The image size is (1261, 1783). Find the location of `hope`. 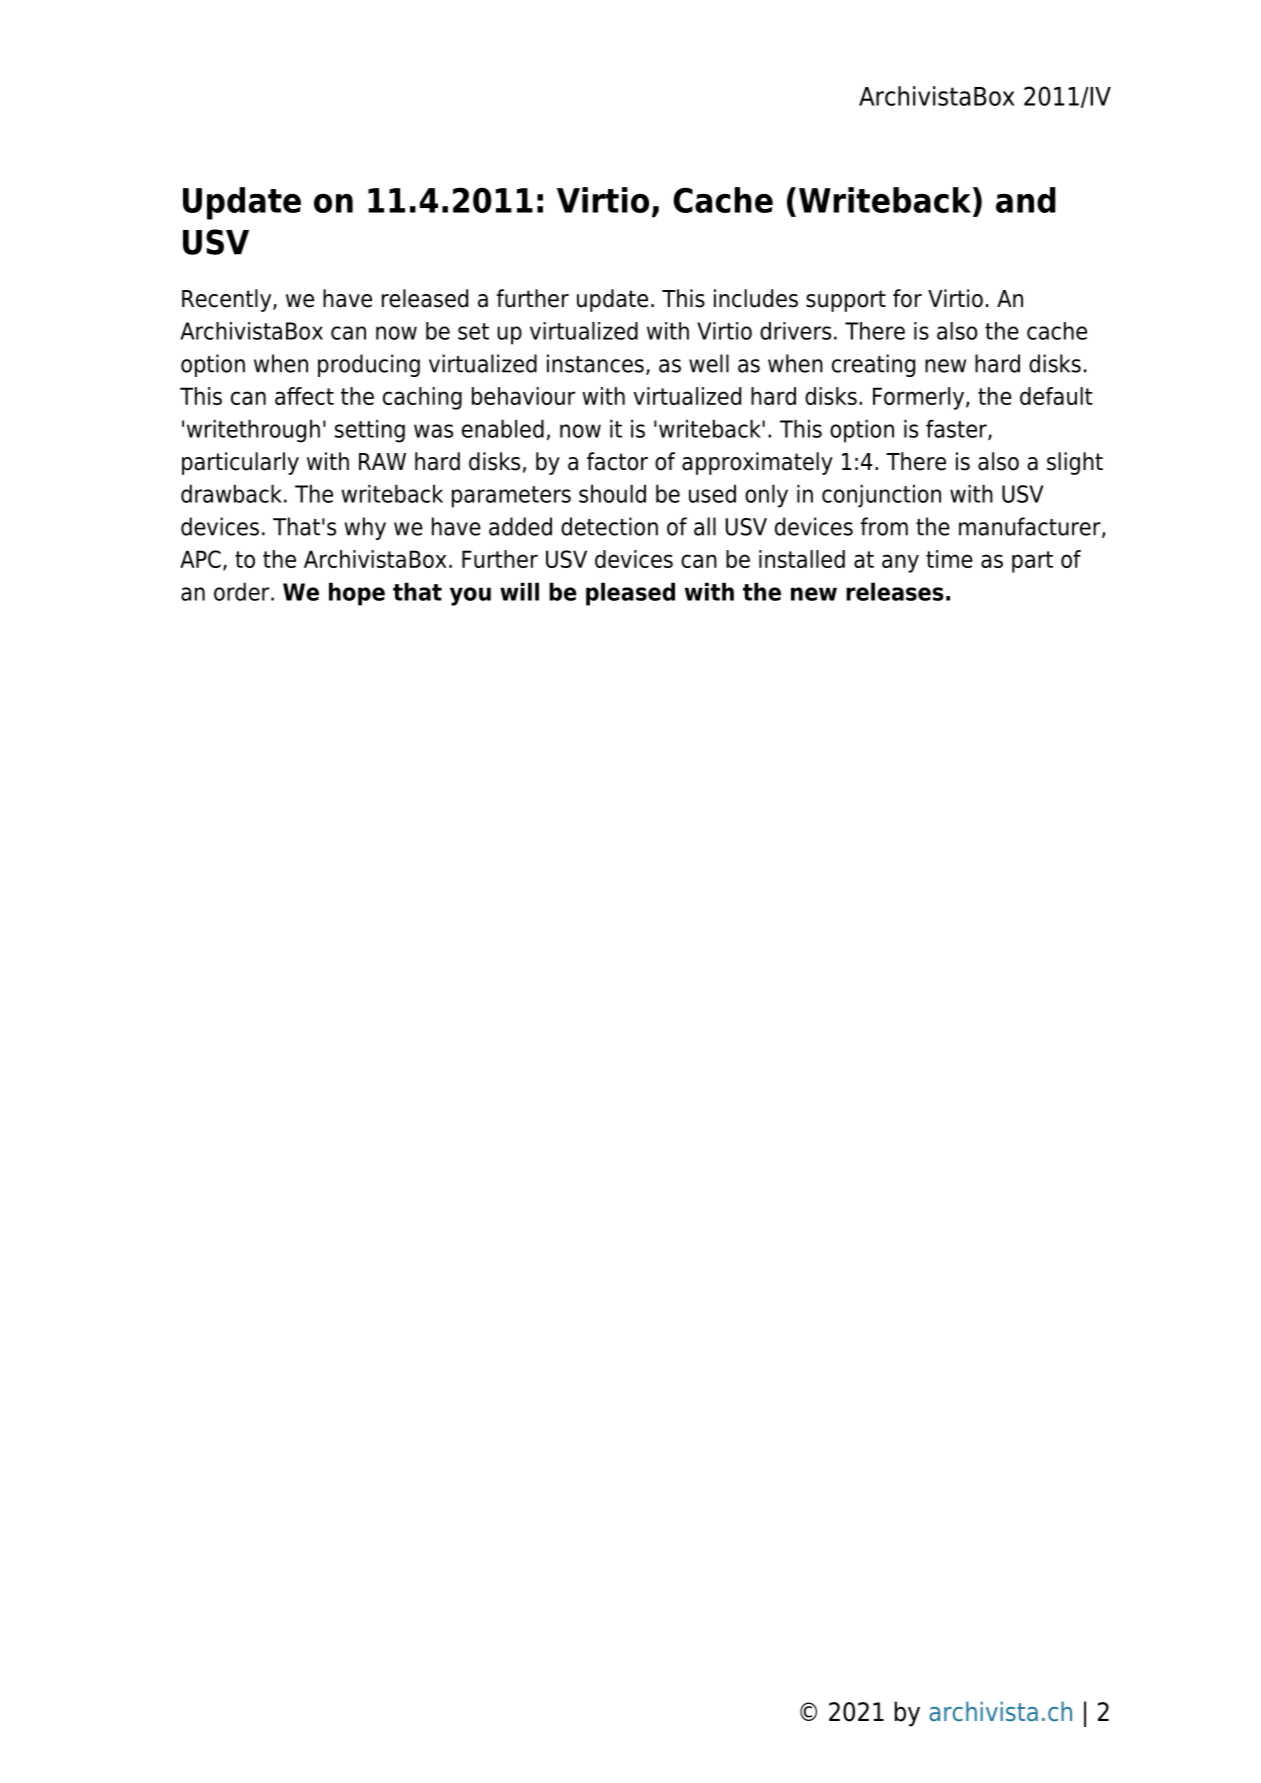

hope is located at coordinates (357, 594).
